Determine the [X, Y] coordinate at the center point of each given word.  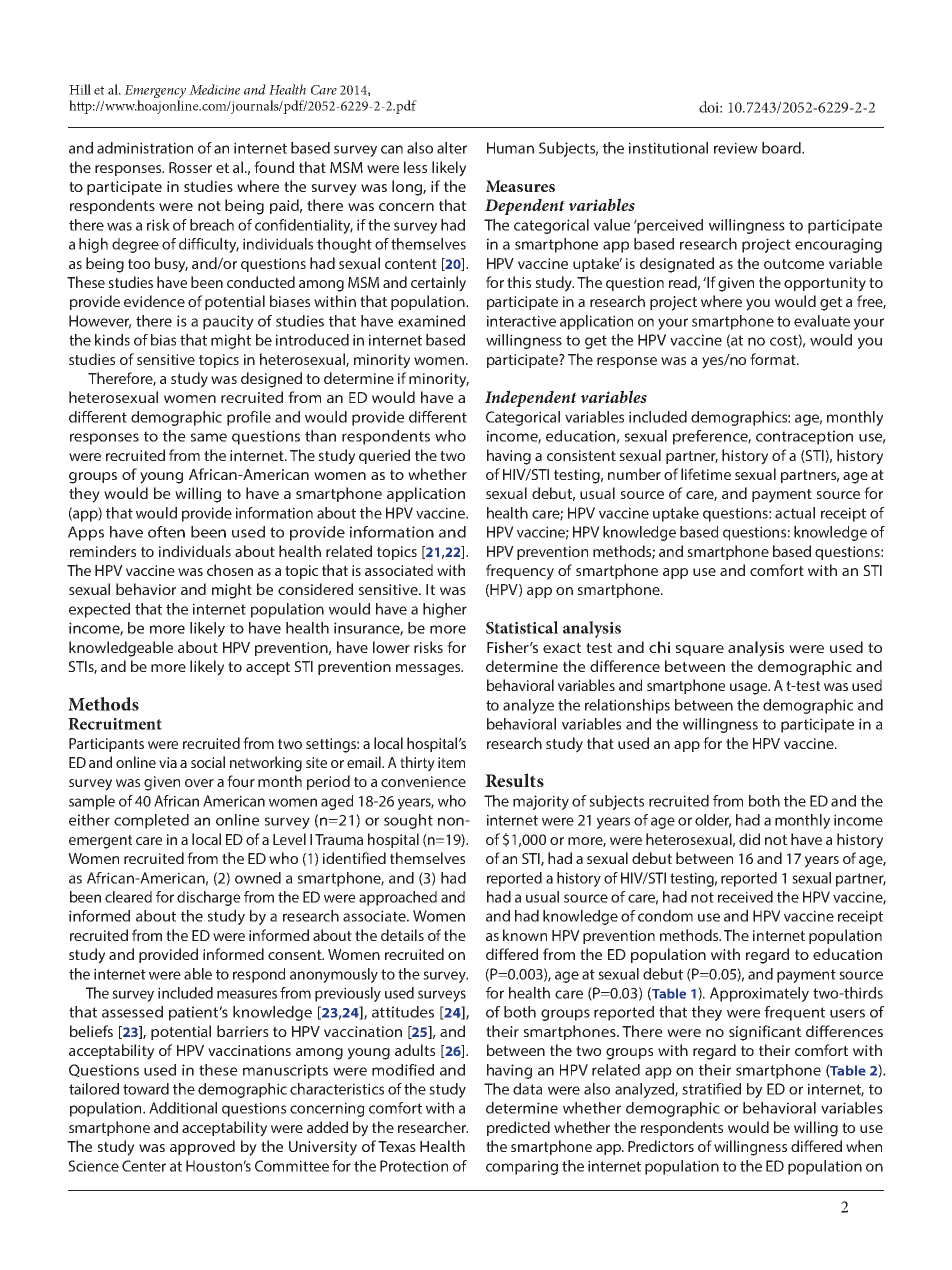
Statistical [522, 627]
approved [202, 1147]
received [745, 897]
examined [431, 321]
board [782, 148]
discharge [209, 898]
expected [99, 610]
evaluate [822, 321]
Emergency [155, 93]
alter [452, 148]
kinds [112, 340]
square [700, 650]
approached [398, 898]
